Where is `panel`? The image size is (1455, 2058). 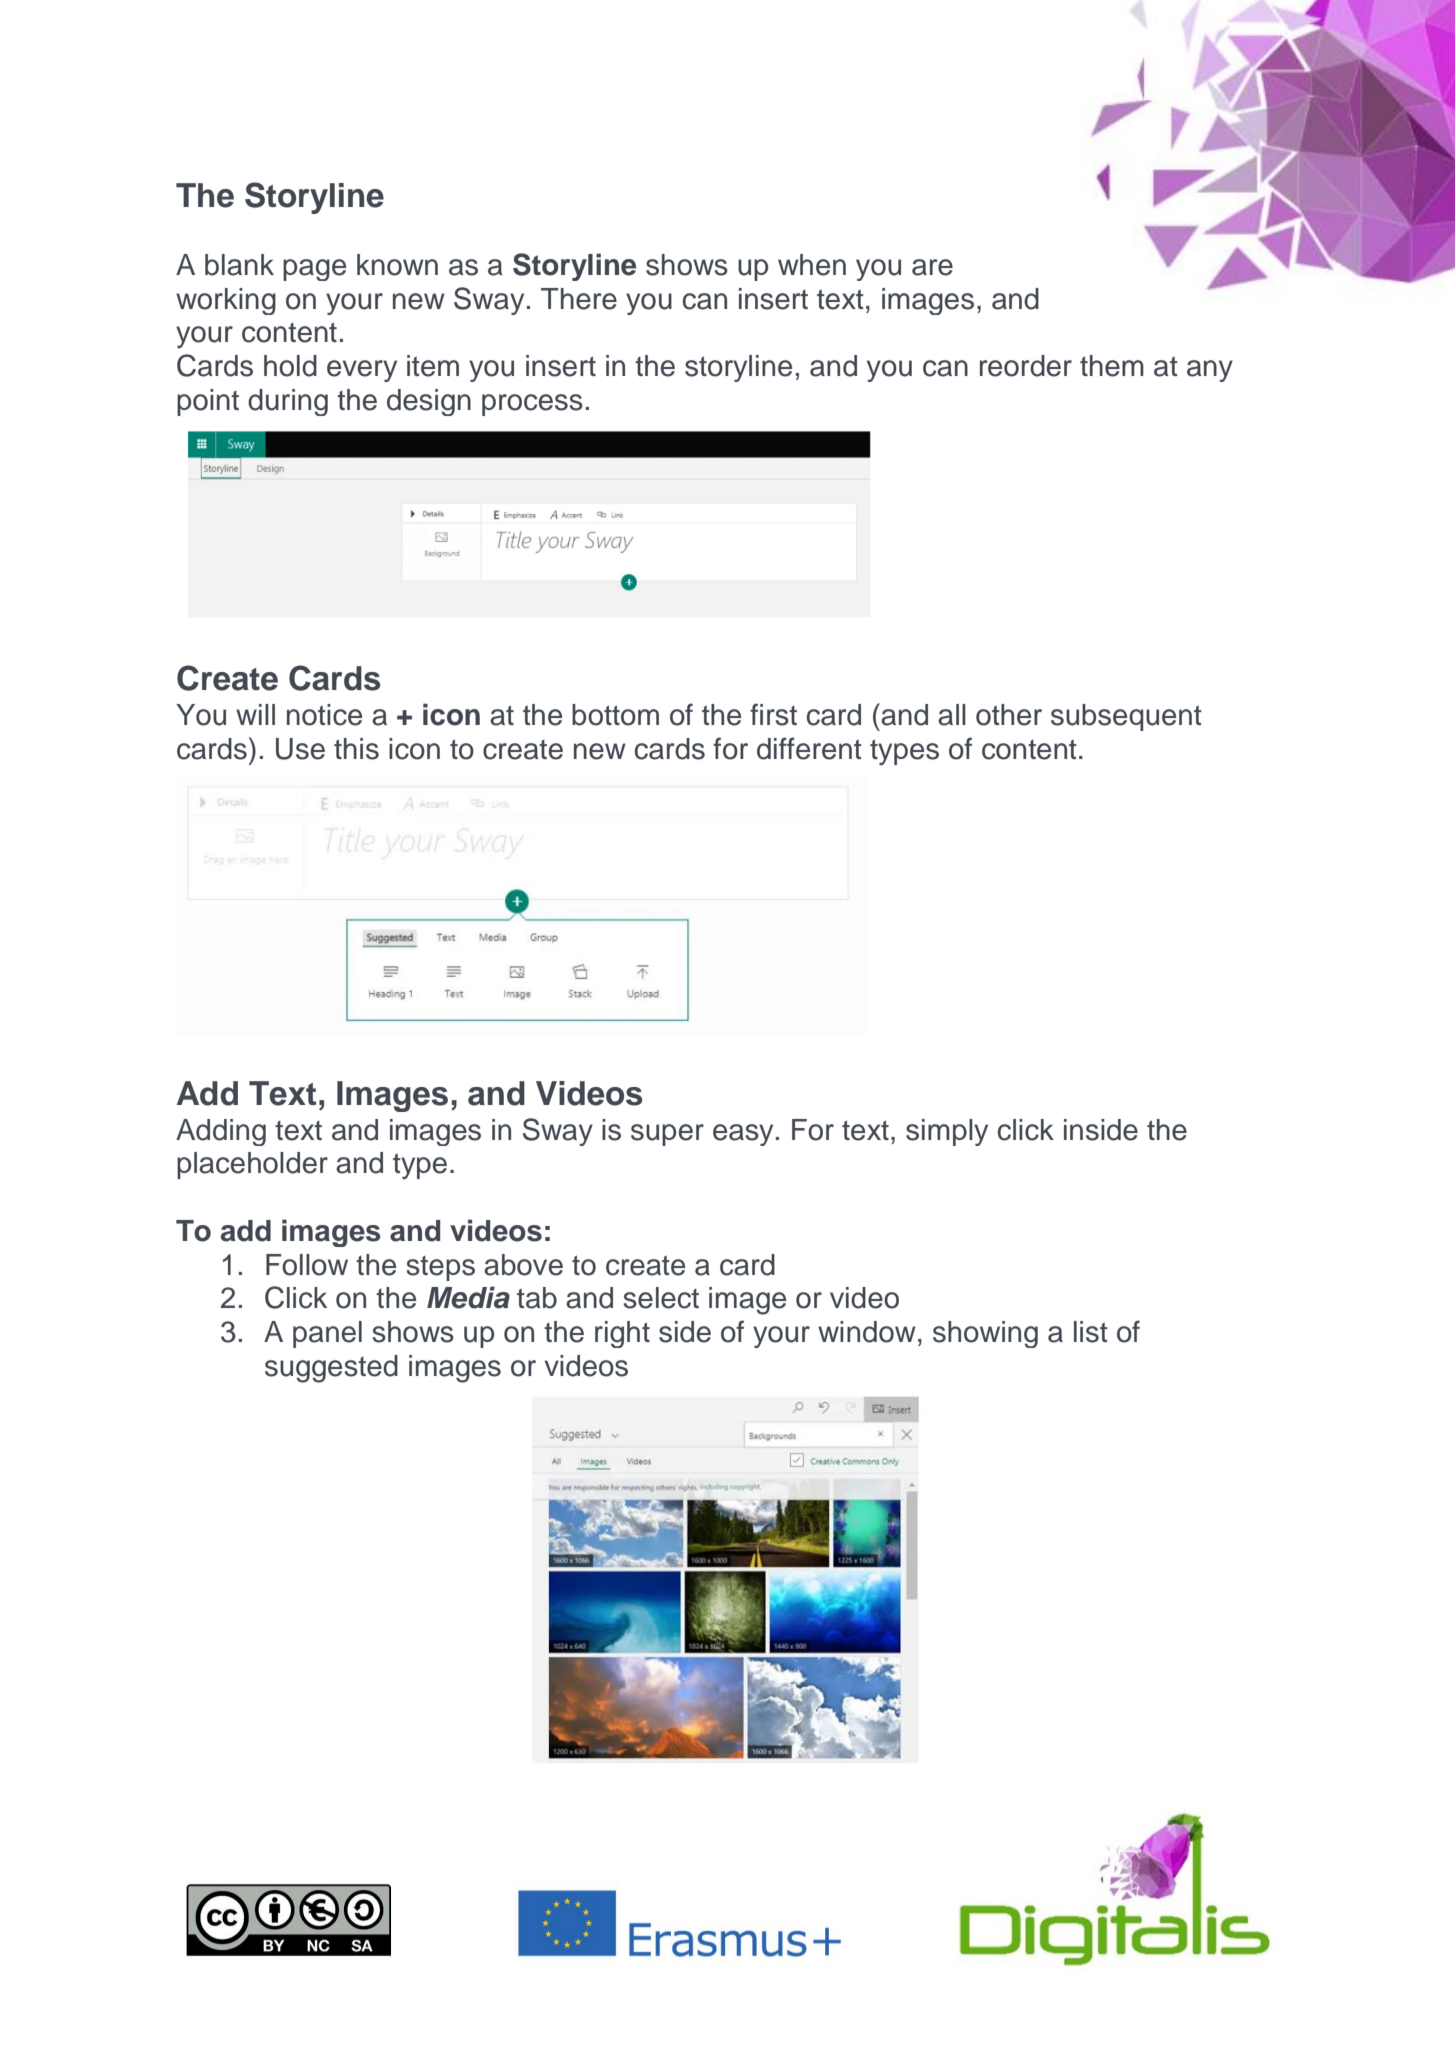 panel is located at coordinates (327, 1334).
